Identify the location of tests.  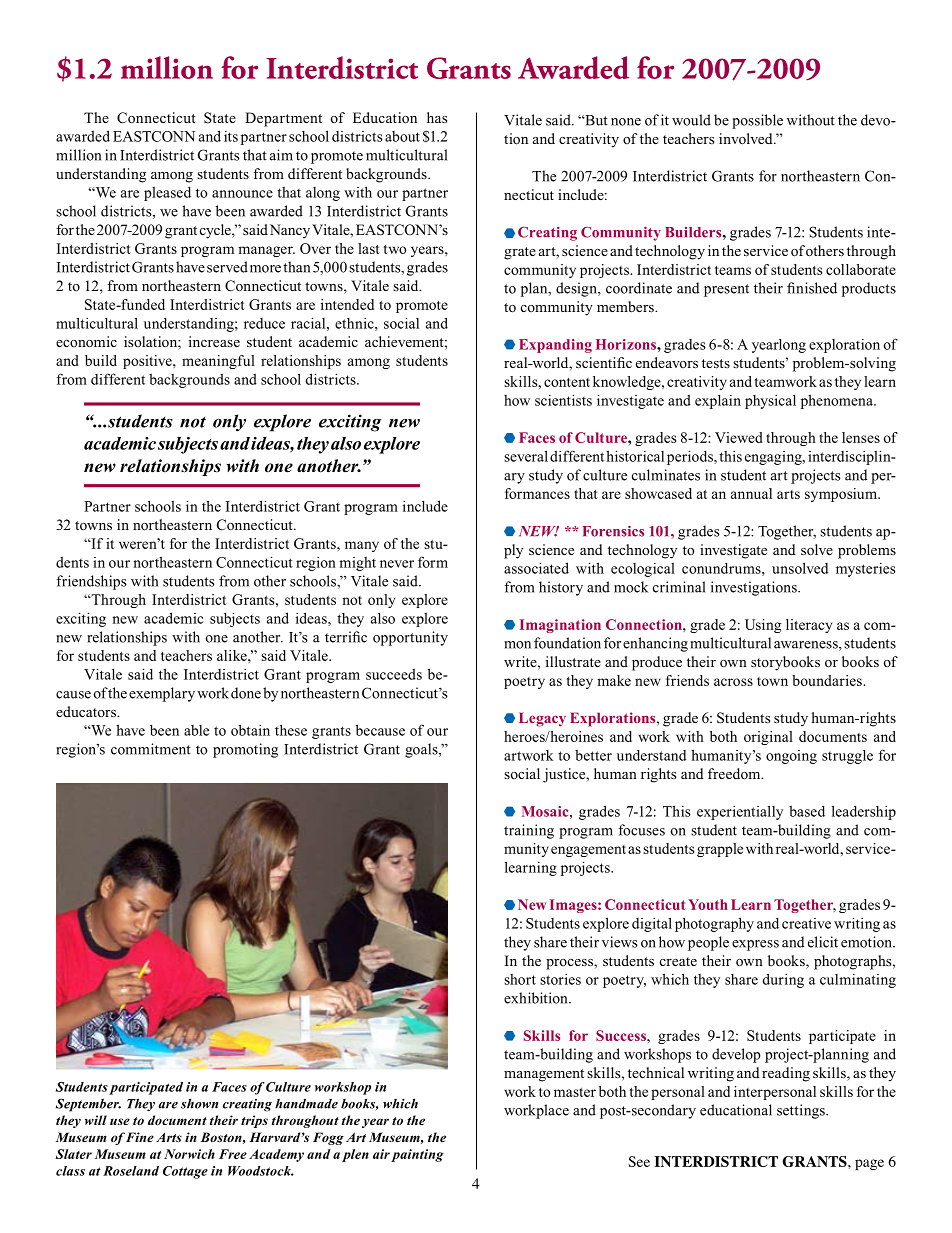
(716, 363).
